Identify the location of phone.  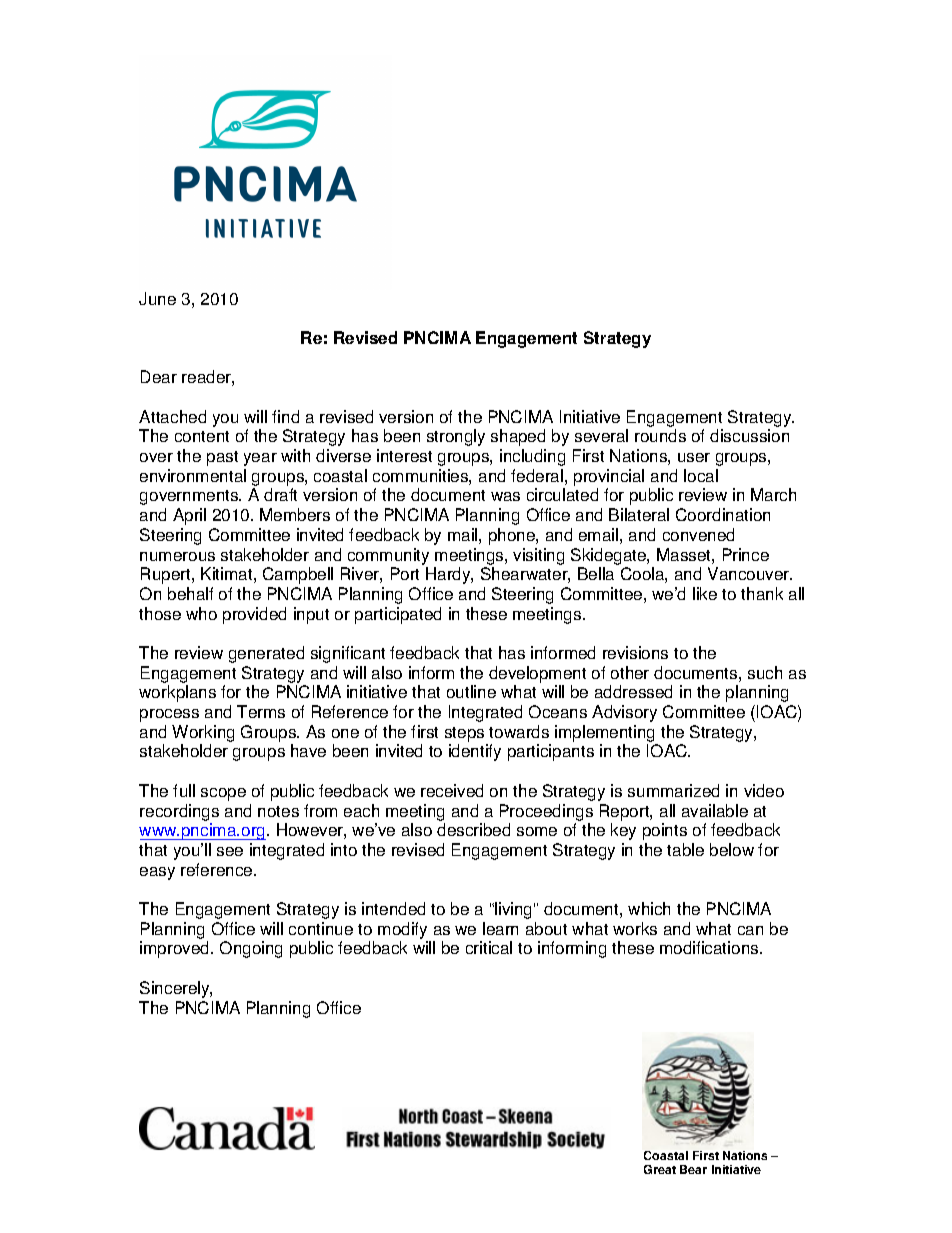
(513, 536).
